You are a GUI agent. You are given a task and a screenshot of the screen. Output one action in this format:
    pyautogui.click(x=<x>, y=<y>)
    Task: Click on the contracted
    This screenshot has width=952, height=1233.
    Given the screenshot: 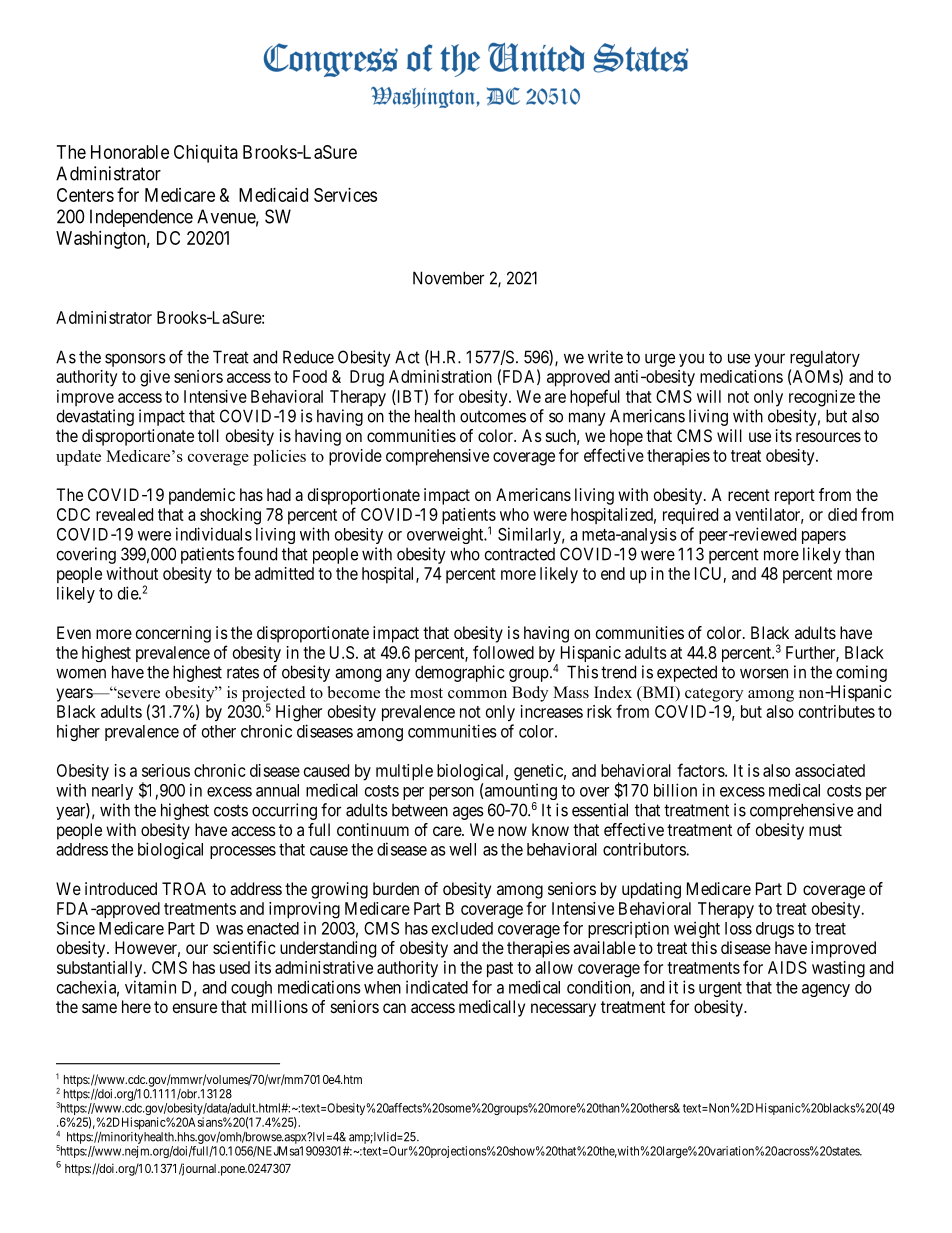 What is the action you would take?
    pyautogui.click(x=520, y=554)
